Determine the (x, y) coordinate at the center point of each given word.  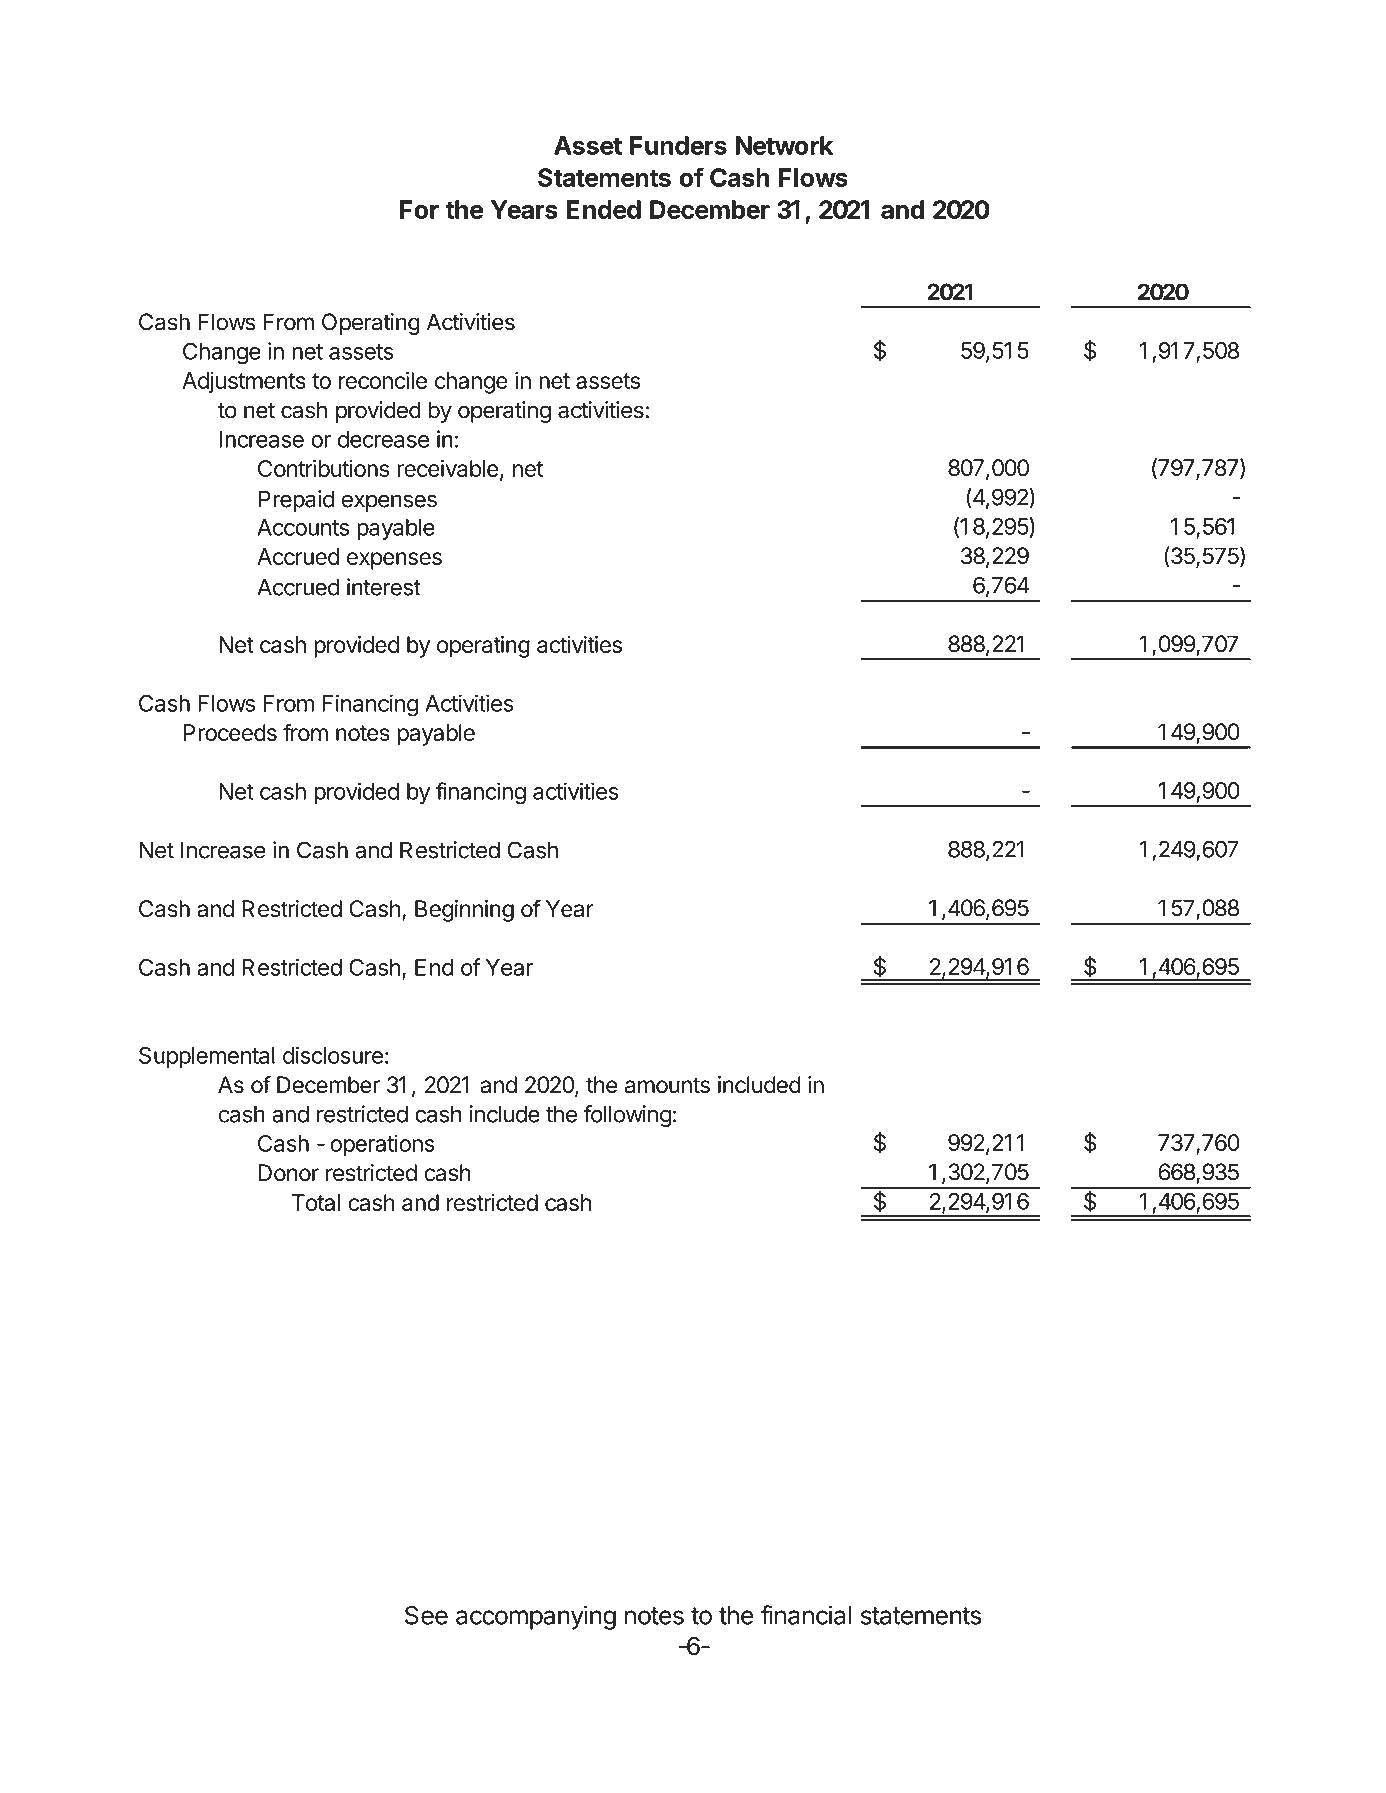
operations (382, 1145)
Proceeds (230, 732)
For (419, 209)
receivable (448, 468)
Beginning (464, 911)
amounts (667, 1085)
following (627, 1116)
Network (784, 145)
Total (316, 1202)
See (426, 1615)
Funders (678, 145)
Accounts (303, 527)
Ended (603, 209)
